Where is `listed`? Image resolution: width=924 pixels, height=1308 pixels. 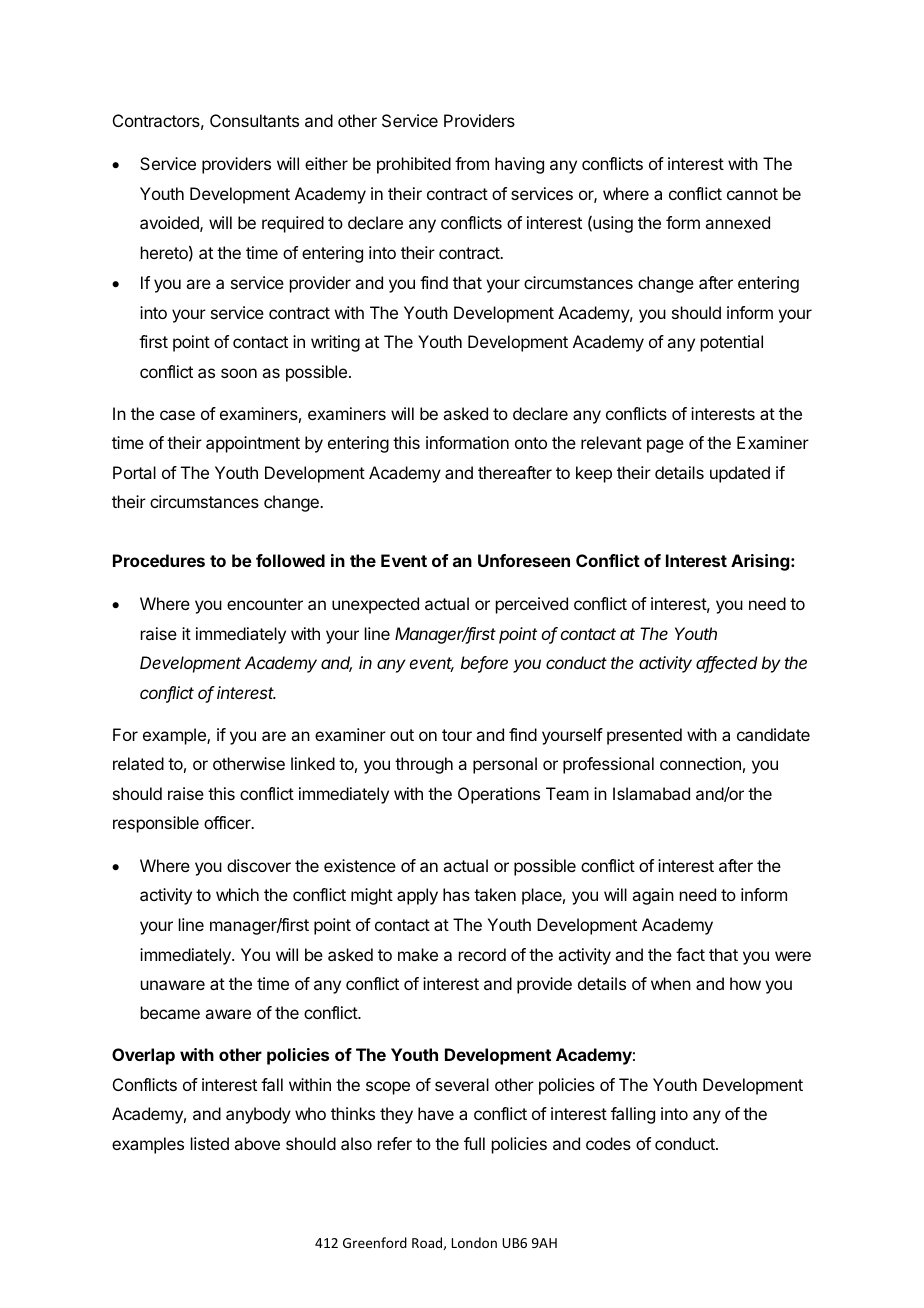
listed is located at coordinates (210, 1143).
